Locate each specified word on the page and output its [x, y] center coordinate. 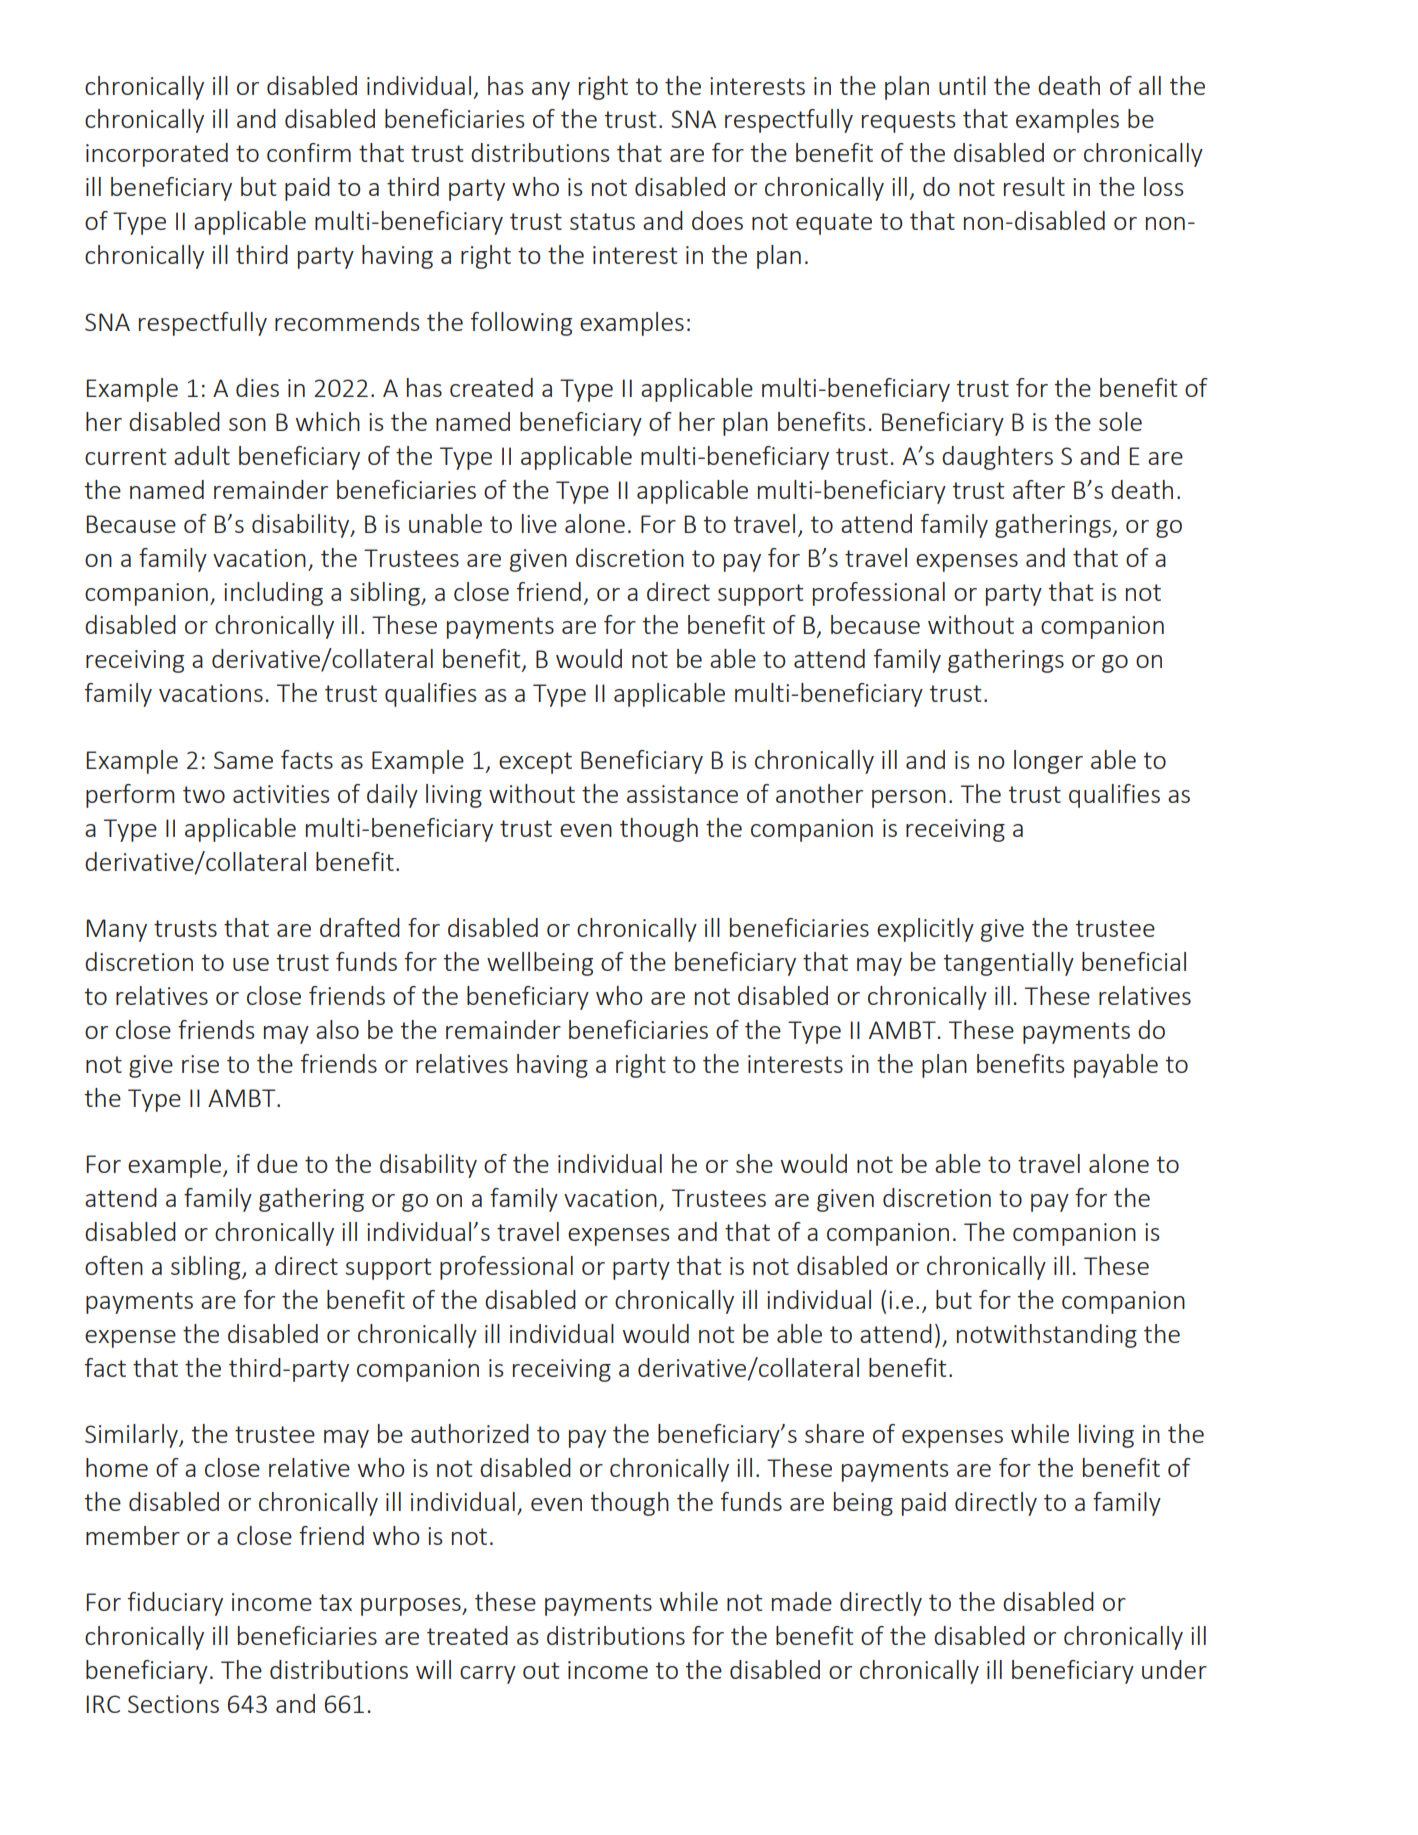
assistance [682, 794]
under [1174, 1669]
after [1039, 489]
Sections [173, 1704]
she [754, 1163]
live [539, 523]
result [1034, 186]
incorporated [157, 155]
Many [117, 930]
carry [488, 1675]
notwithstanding [1047, 1336]
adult [202, 455]
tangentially [1009, 964]
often [114, 1265]
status [602, 221]
